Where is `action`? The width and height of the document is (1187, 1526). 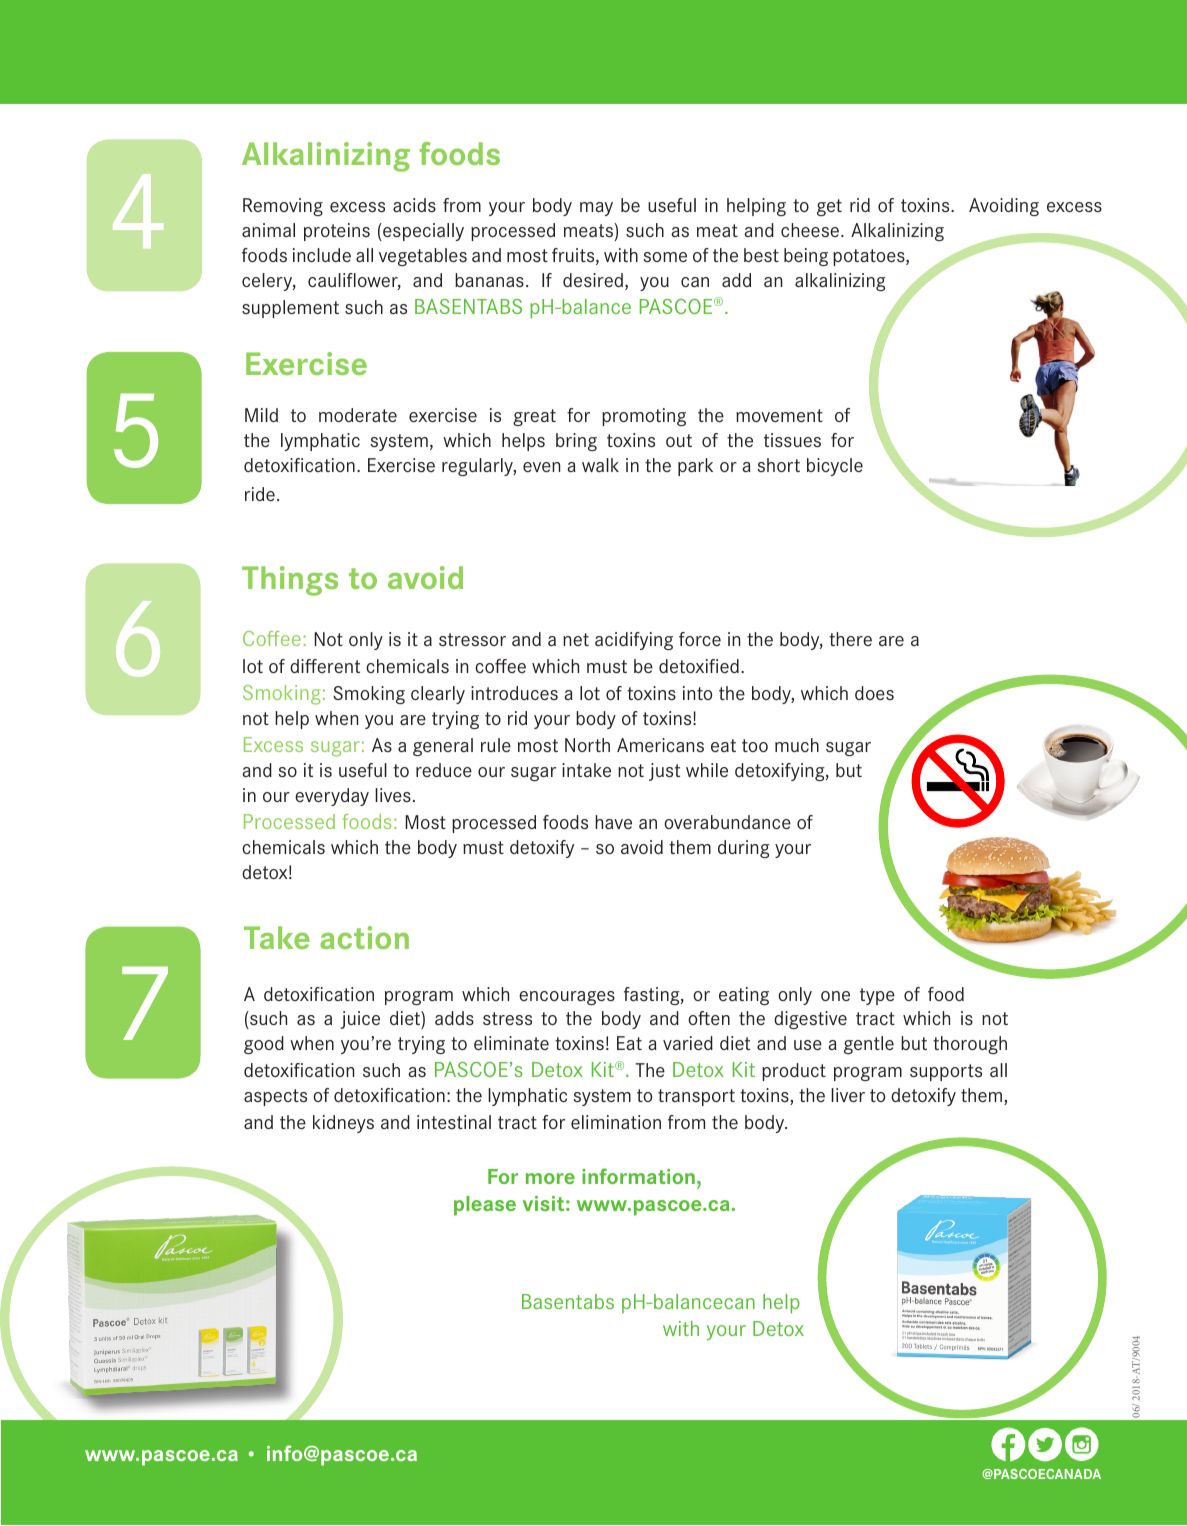
action is located at coordinates (364, 937).
